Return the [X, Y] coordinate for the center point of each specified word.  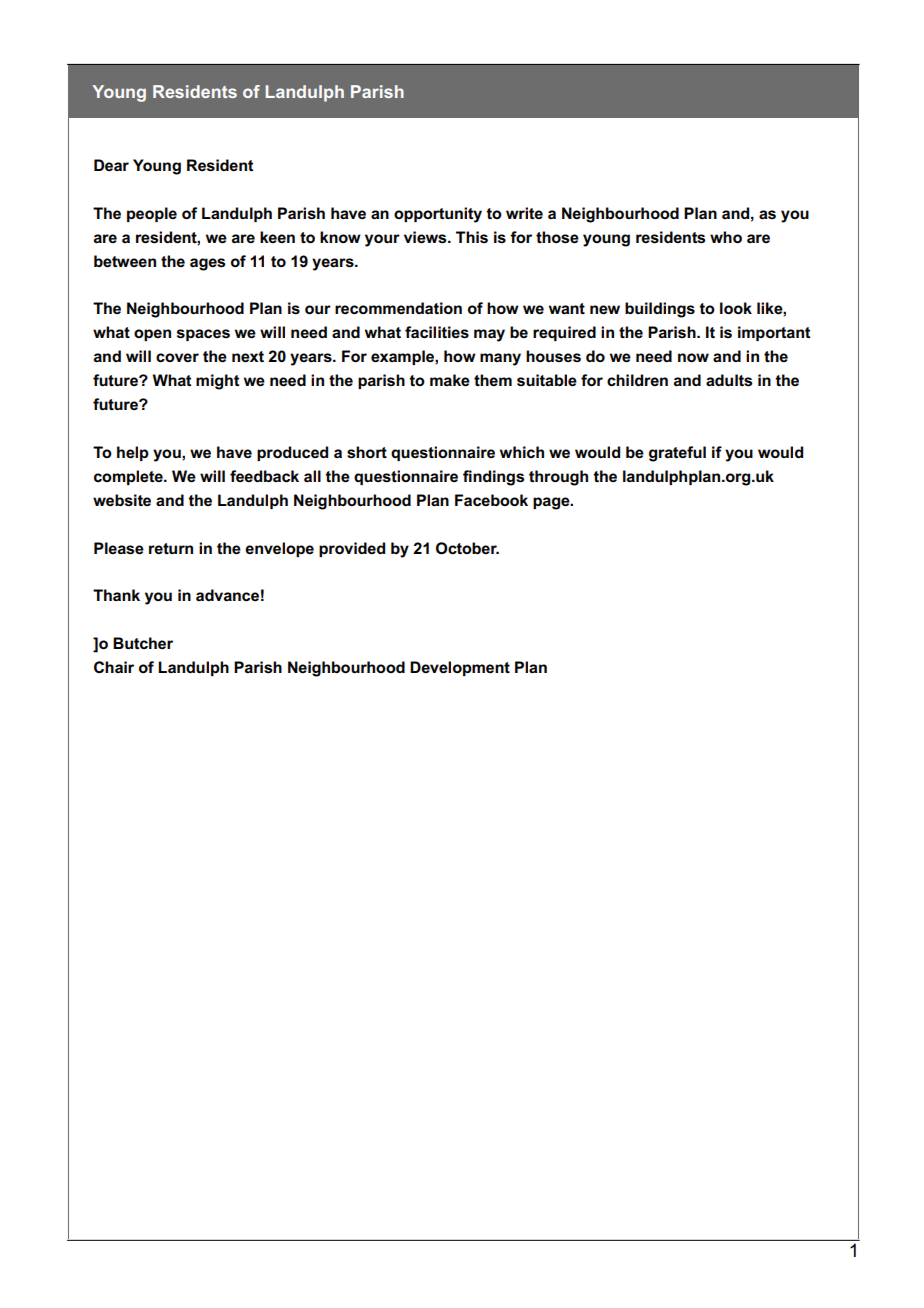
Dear [111, 165]
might [217, 382]
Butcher [143, 643]
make [450, 380]
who [726, 237]
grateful [677, 454]
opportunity [438, 215]
